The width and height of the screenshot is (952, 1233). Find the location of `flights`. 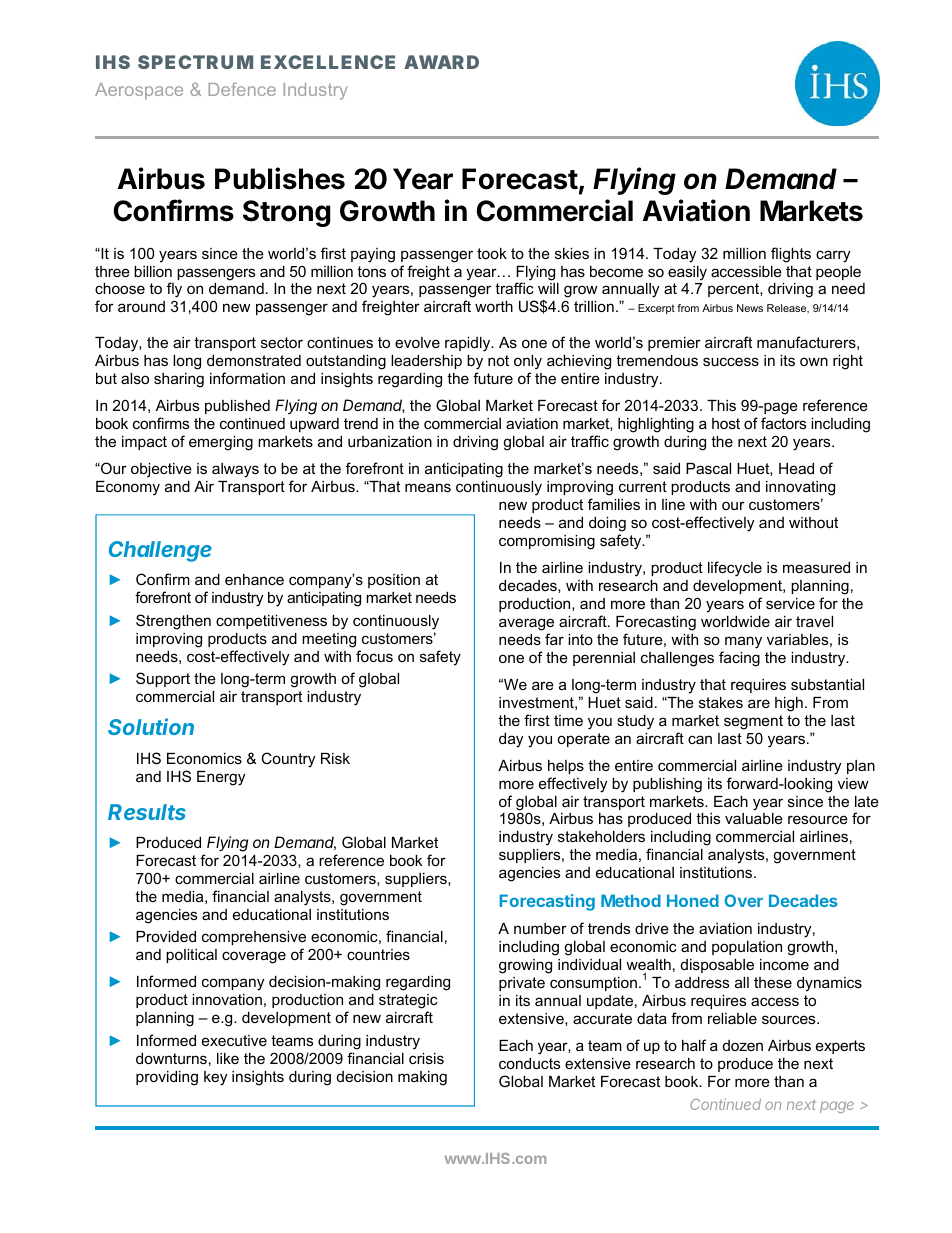

flights is located at coordinates (791, 255).
